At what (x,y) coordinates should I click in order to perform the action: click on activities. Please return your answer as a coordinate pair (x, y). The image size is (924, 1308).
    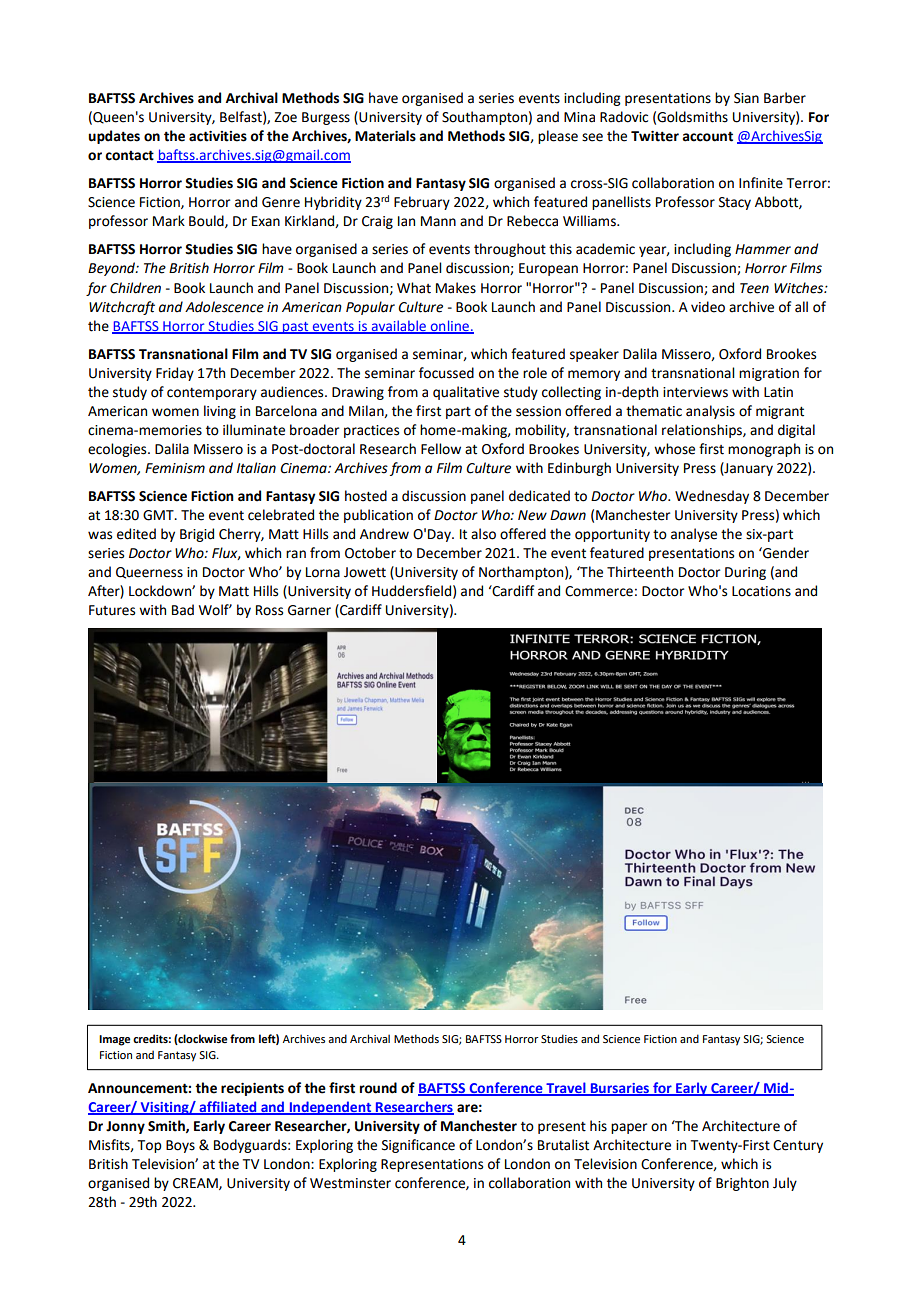
    Looking at the image, I should click on (218, 136).
